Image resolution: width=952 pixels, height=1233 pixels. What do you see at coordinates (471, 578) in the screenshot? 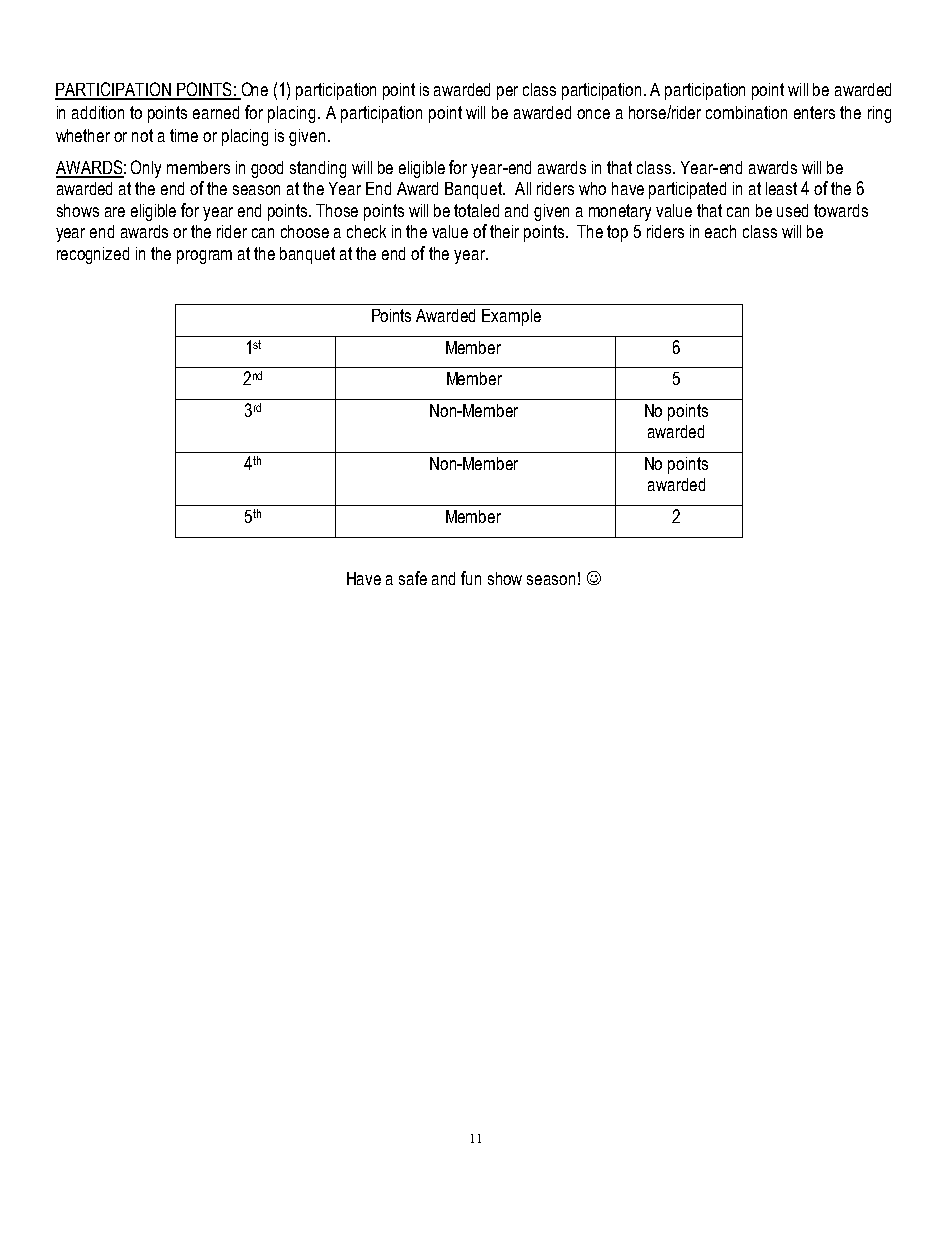
I see `fun` at bounding box center [471, 578].
